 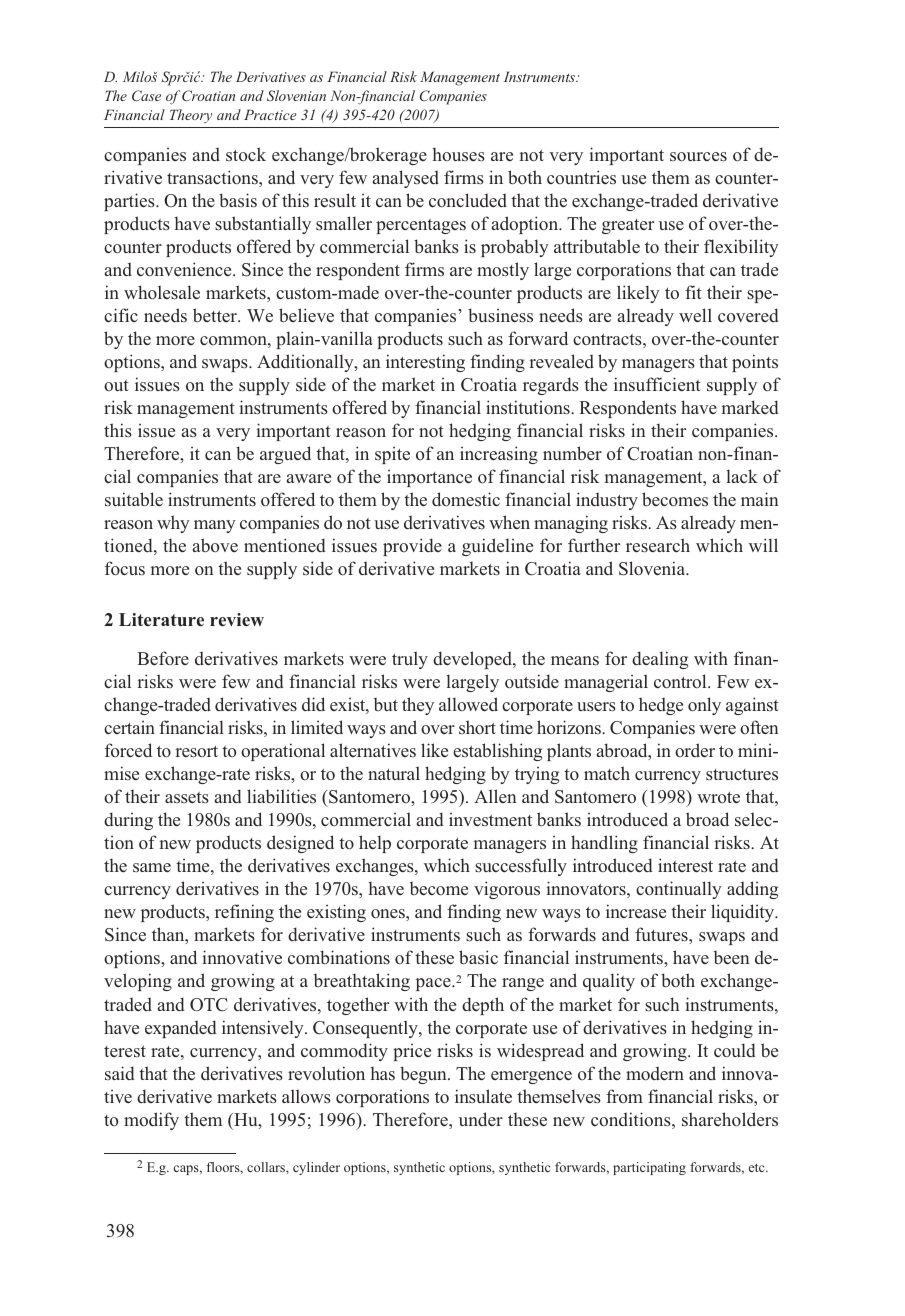 What do you see at coordinates (660, 660) in the page?
I see `dealing` at bounding box center [660, 660].
